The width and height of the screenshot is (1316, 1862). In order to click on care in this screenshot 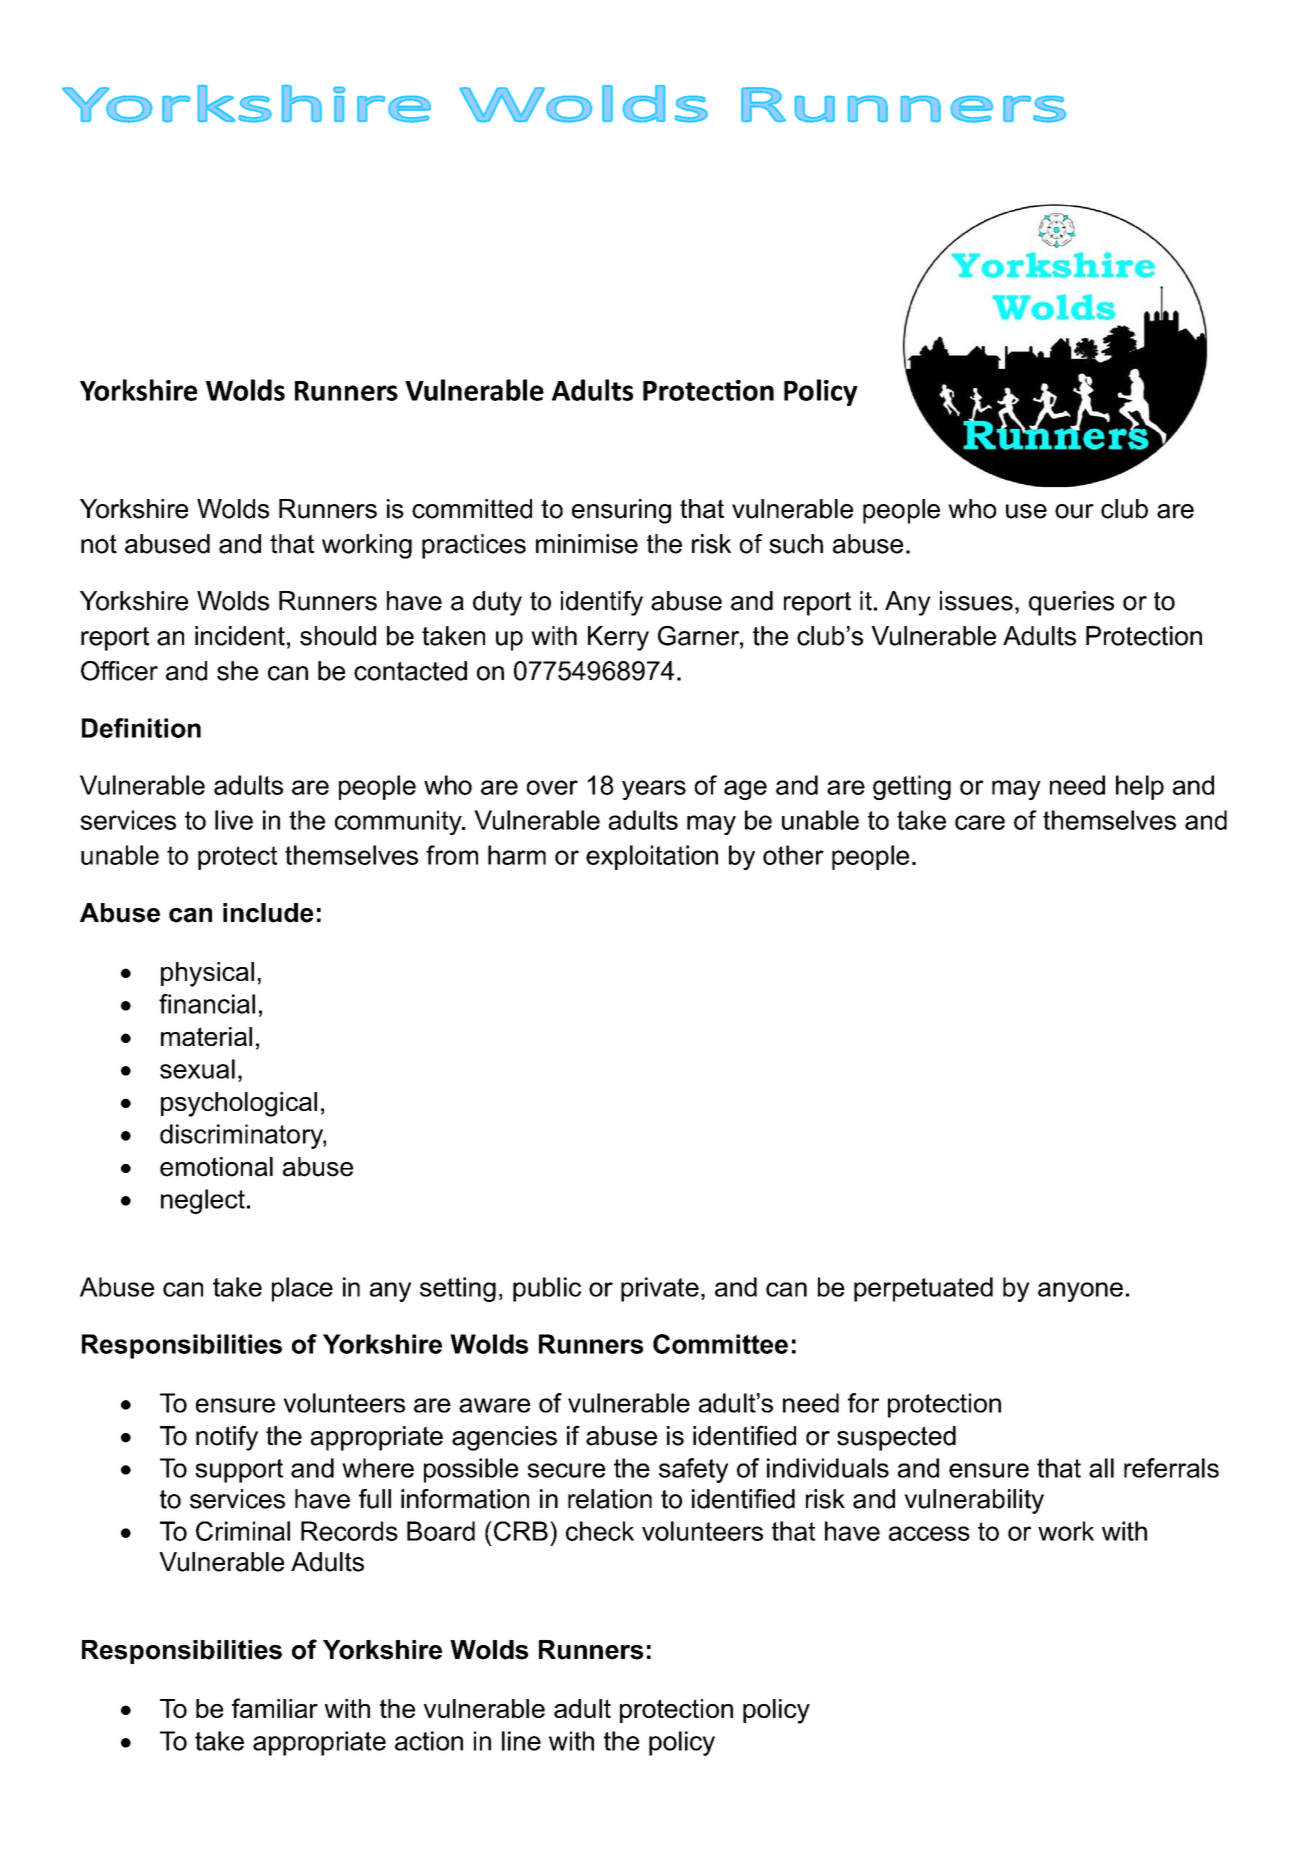, I will do `click(980, 822)`.
